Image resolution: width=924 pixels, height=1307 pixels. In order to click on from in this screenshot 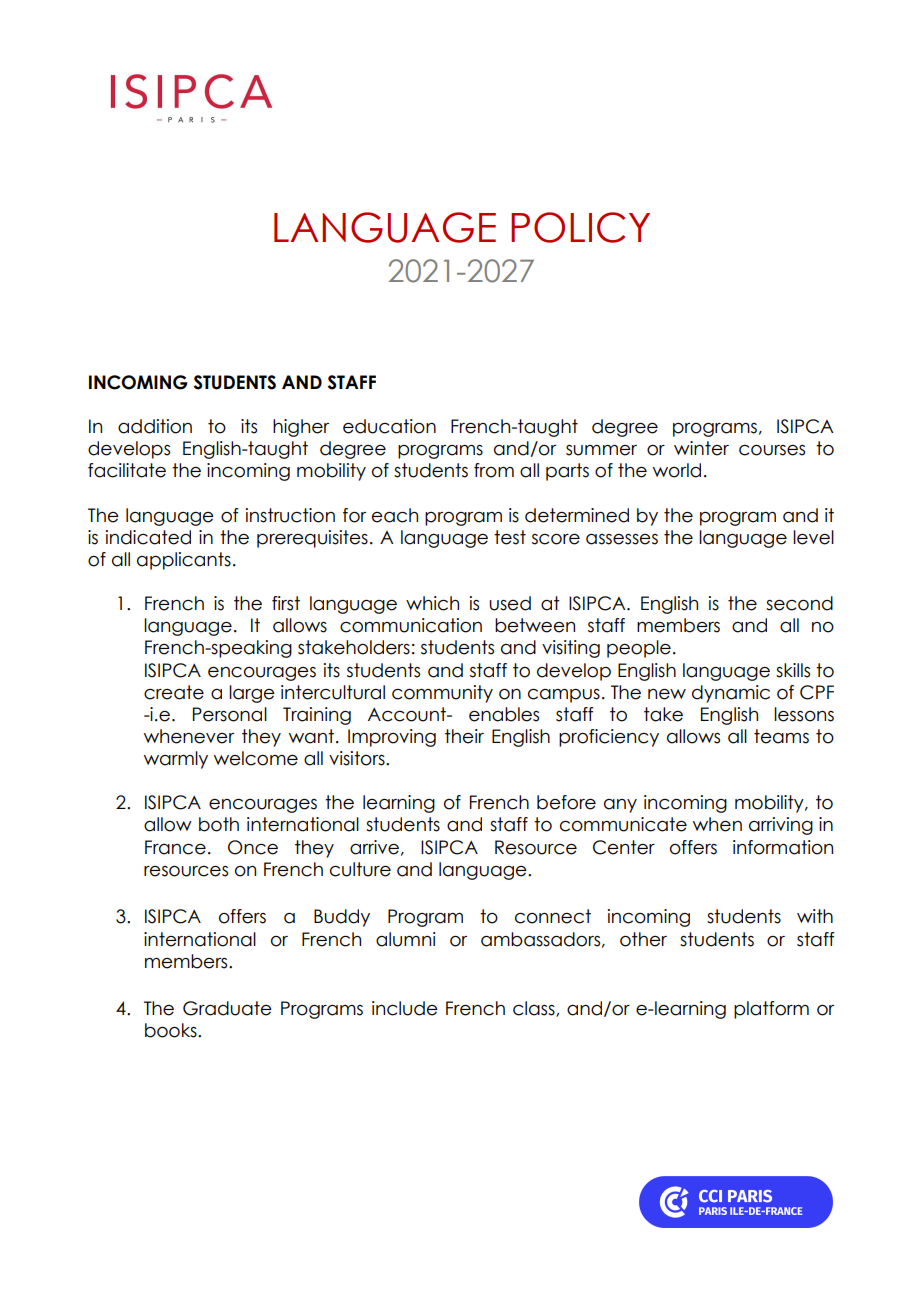, I will do `click(494, 470)`.
